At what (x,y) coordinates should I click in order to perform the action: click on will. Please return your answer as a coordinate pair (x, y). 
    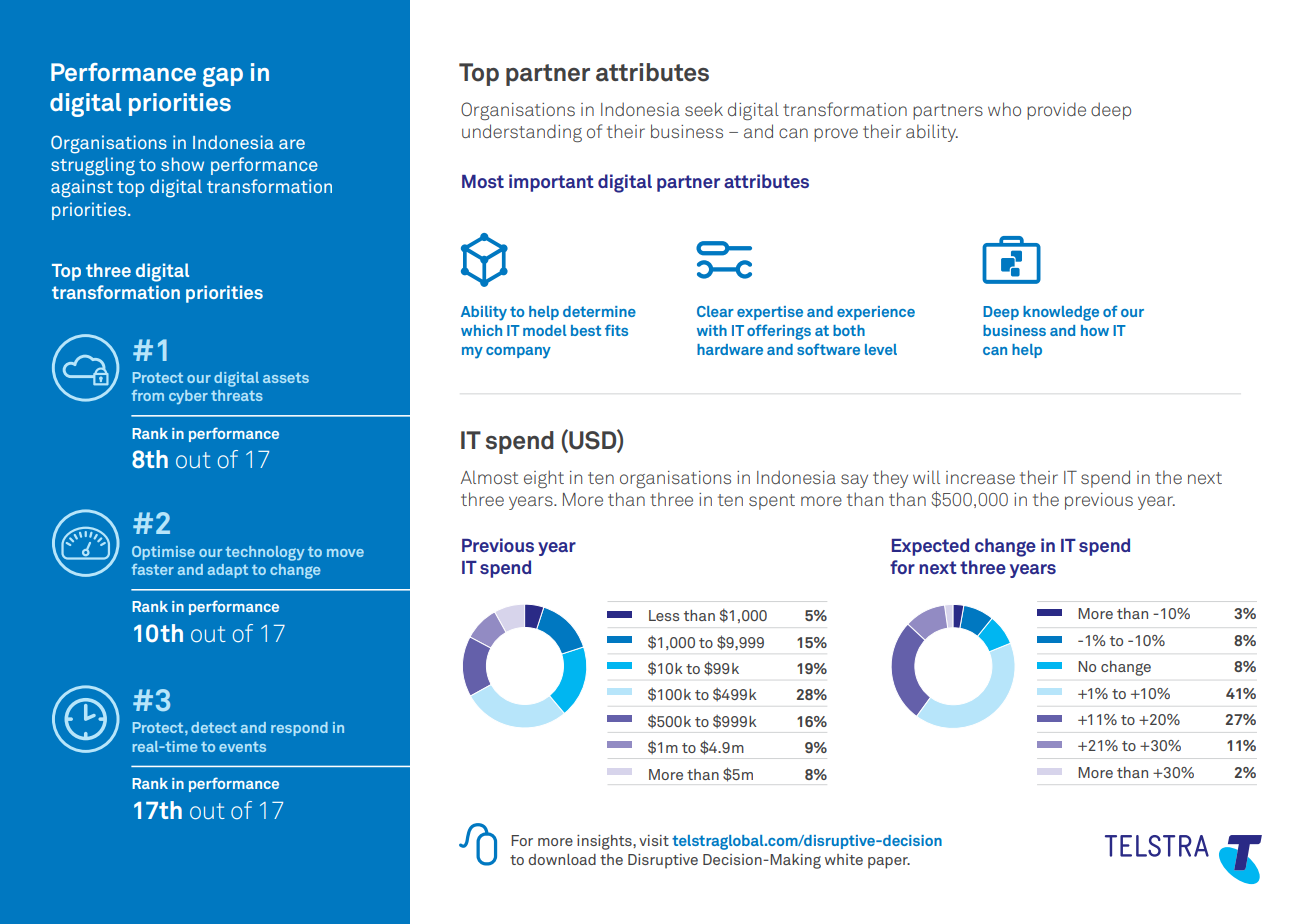
    Looking at the image, I should click on (926, 477).
